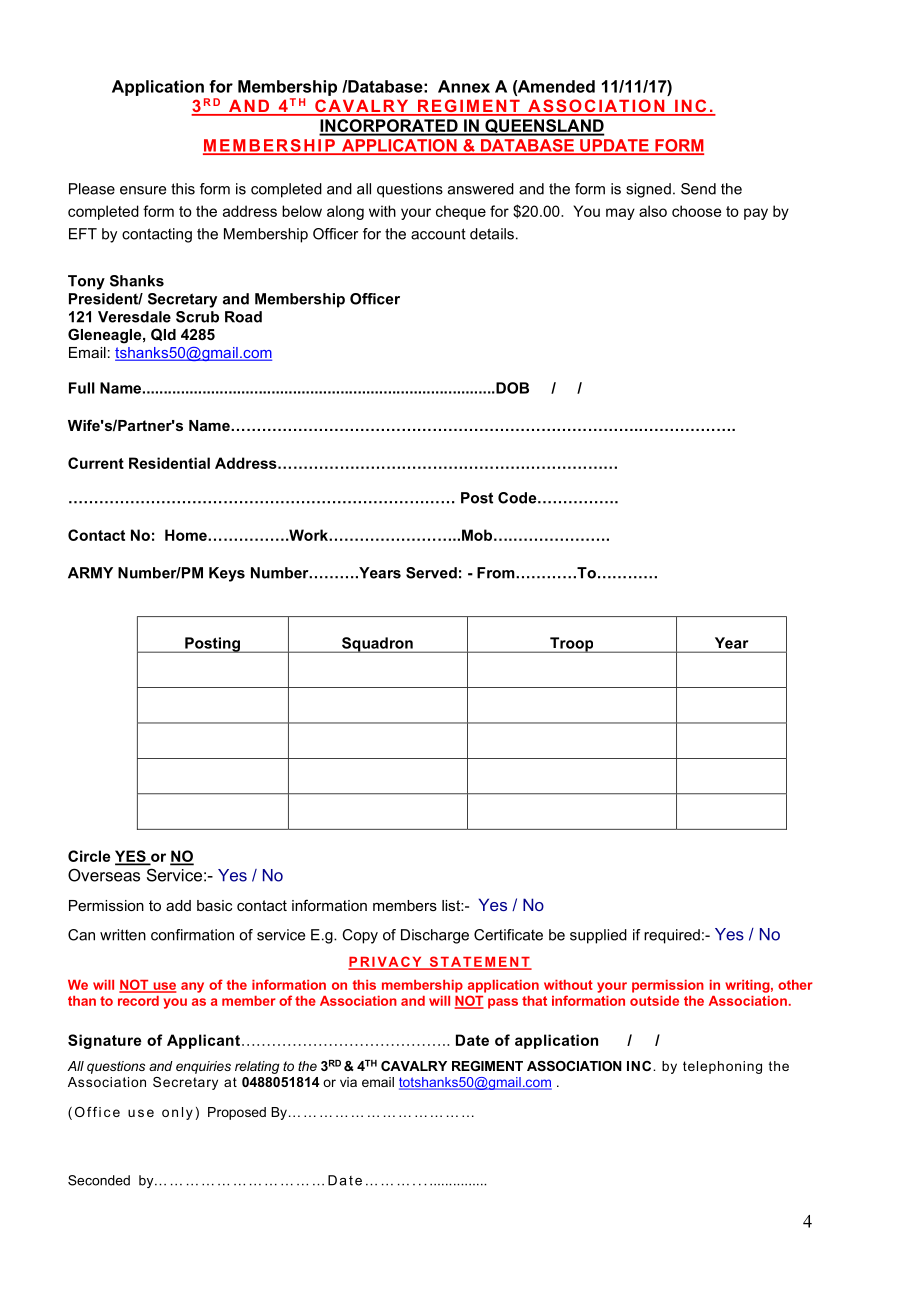 Image resolution: width=924 pixels, height=1308 pixels. Describe the element at coordinates (143, 190) in the screenshot. I see `ensure` at that location.
